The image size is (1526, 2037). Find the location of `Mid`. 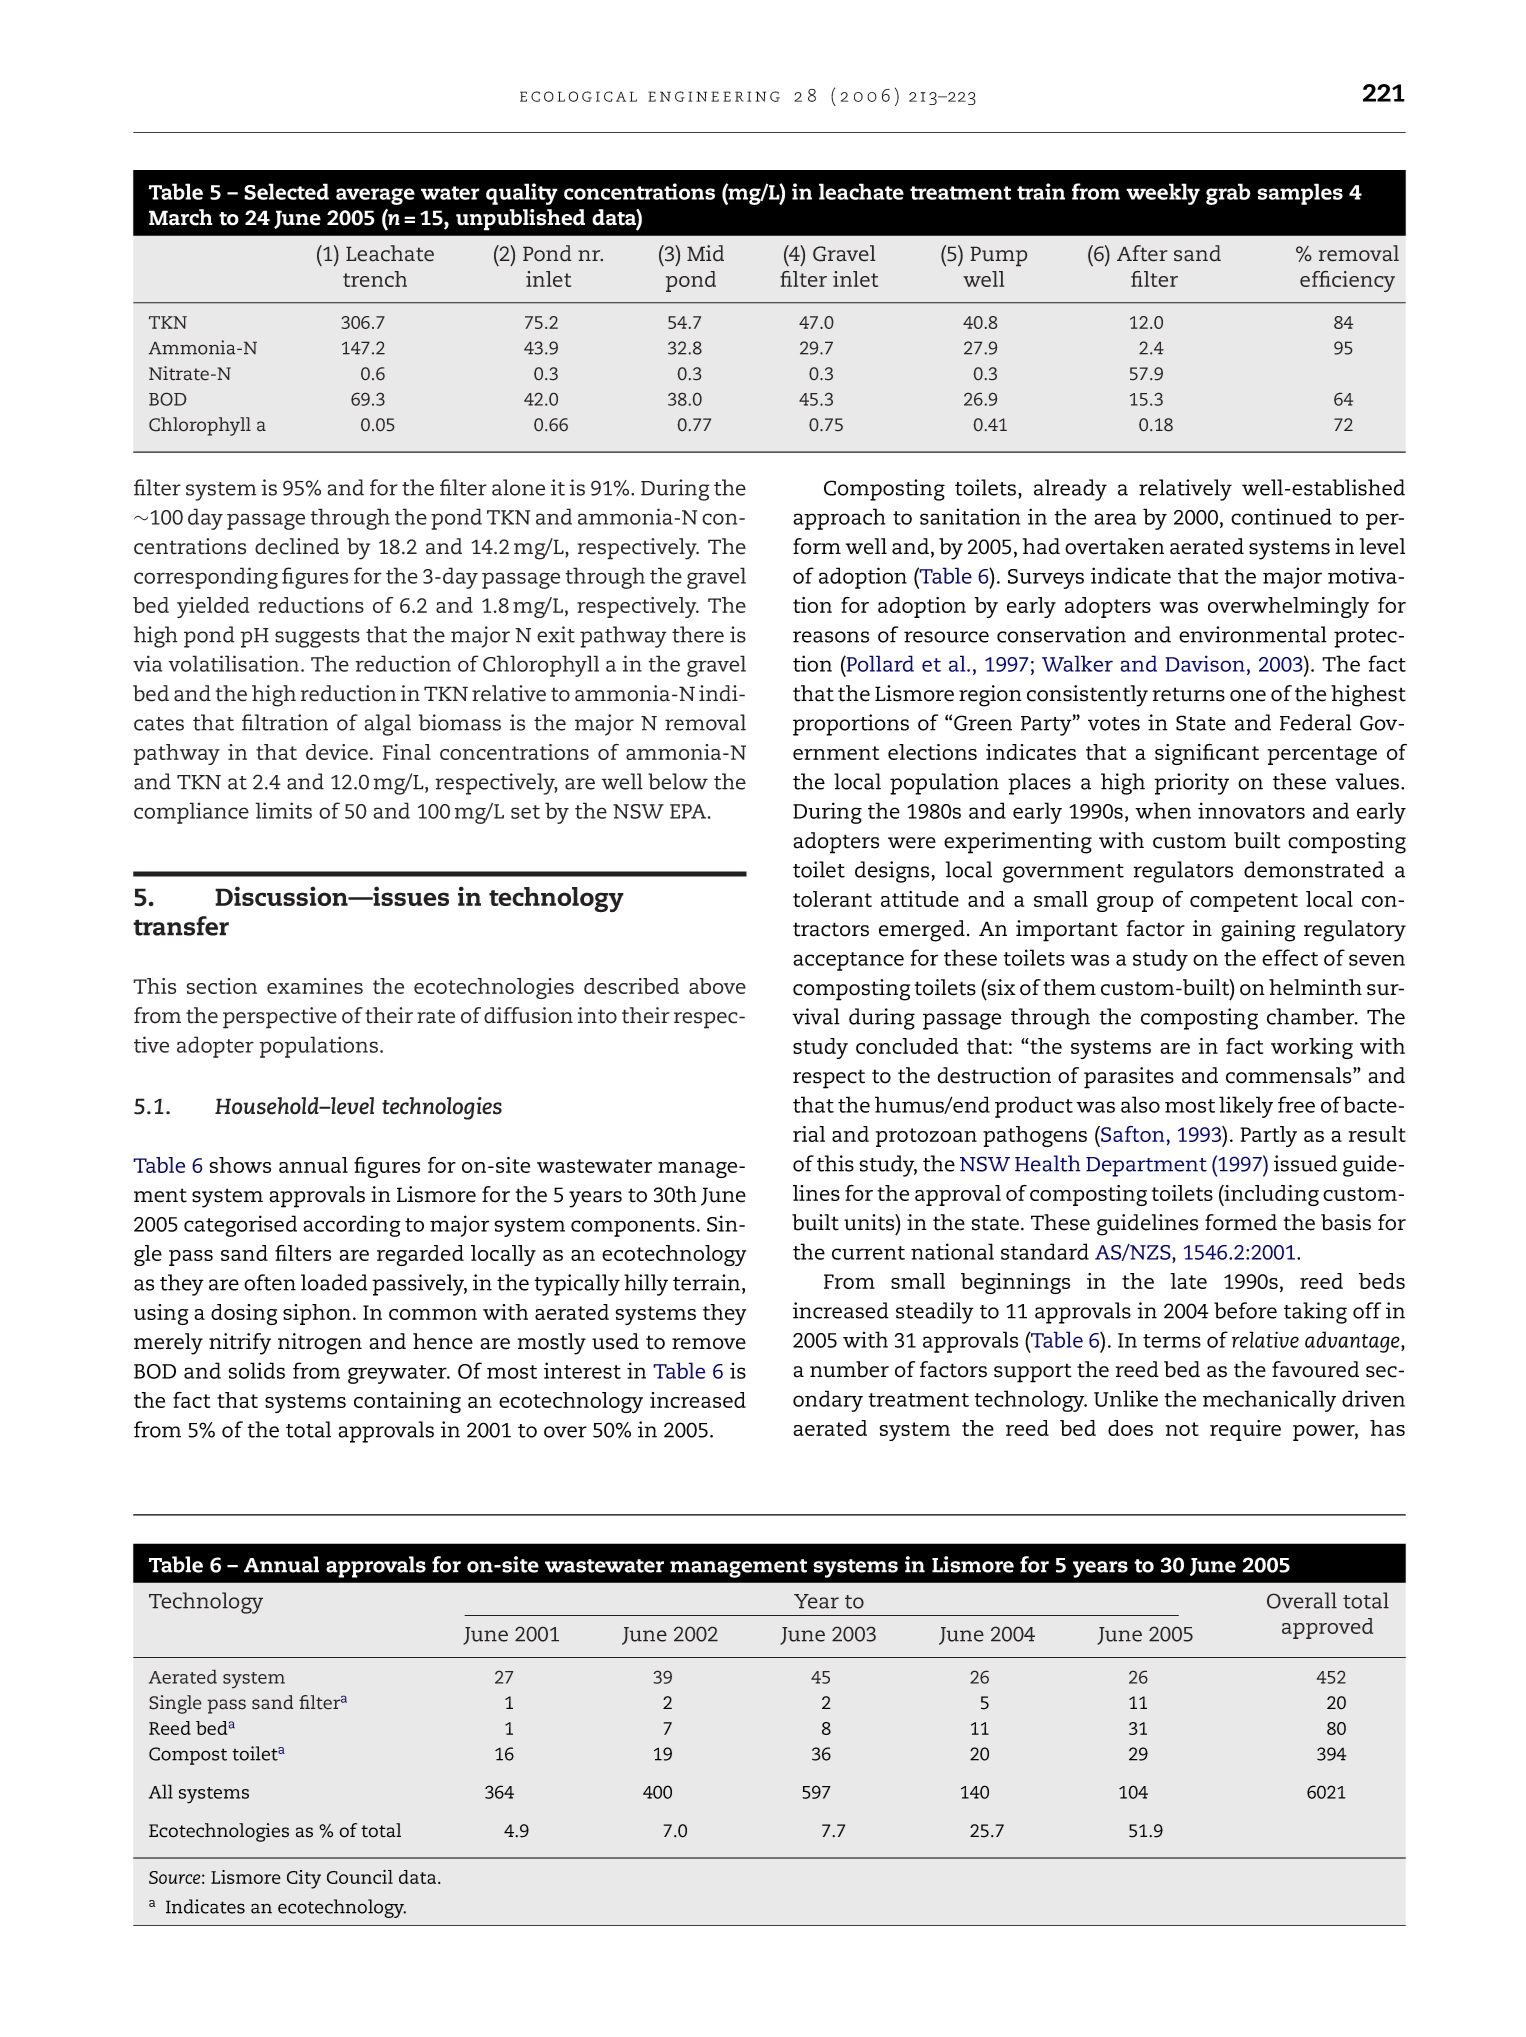

Mid is located at coordinates (705, 253).
